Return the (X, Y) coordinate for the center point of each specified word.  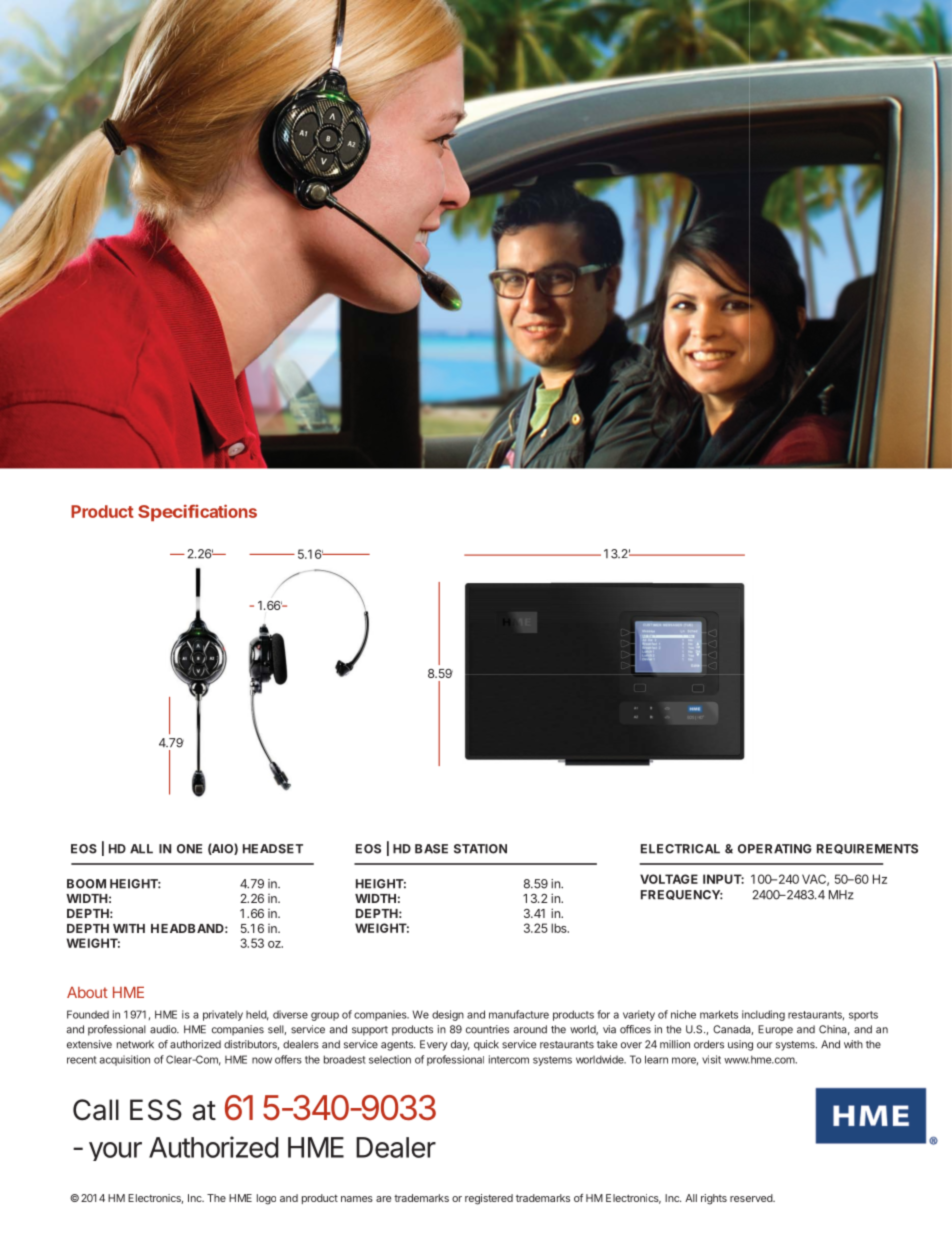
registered (489, 1199)
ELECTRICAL (680, 849)
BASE (431, 849)
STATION (480, 849)
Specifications (197, 512)
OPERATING (775, 849)
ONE (189, 849)
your (115, 1151)
